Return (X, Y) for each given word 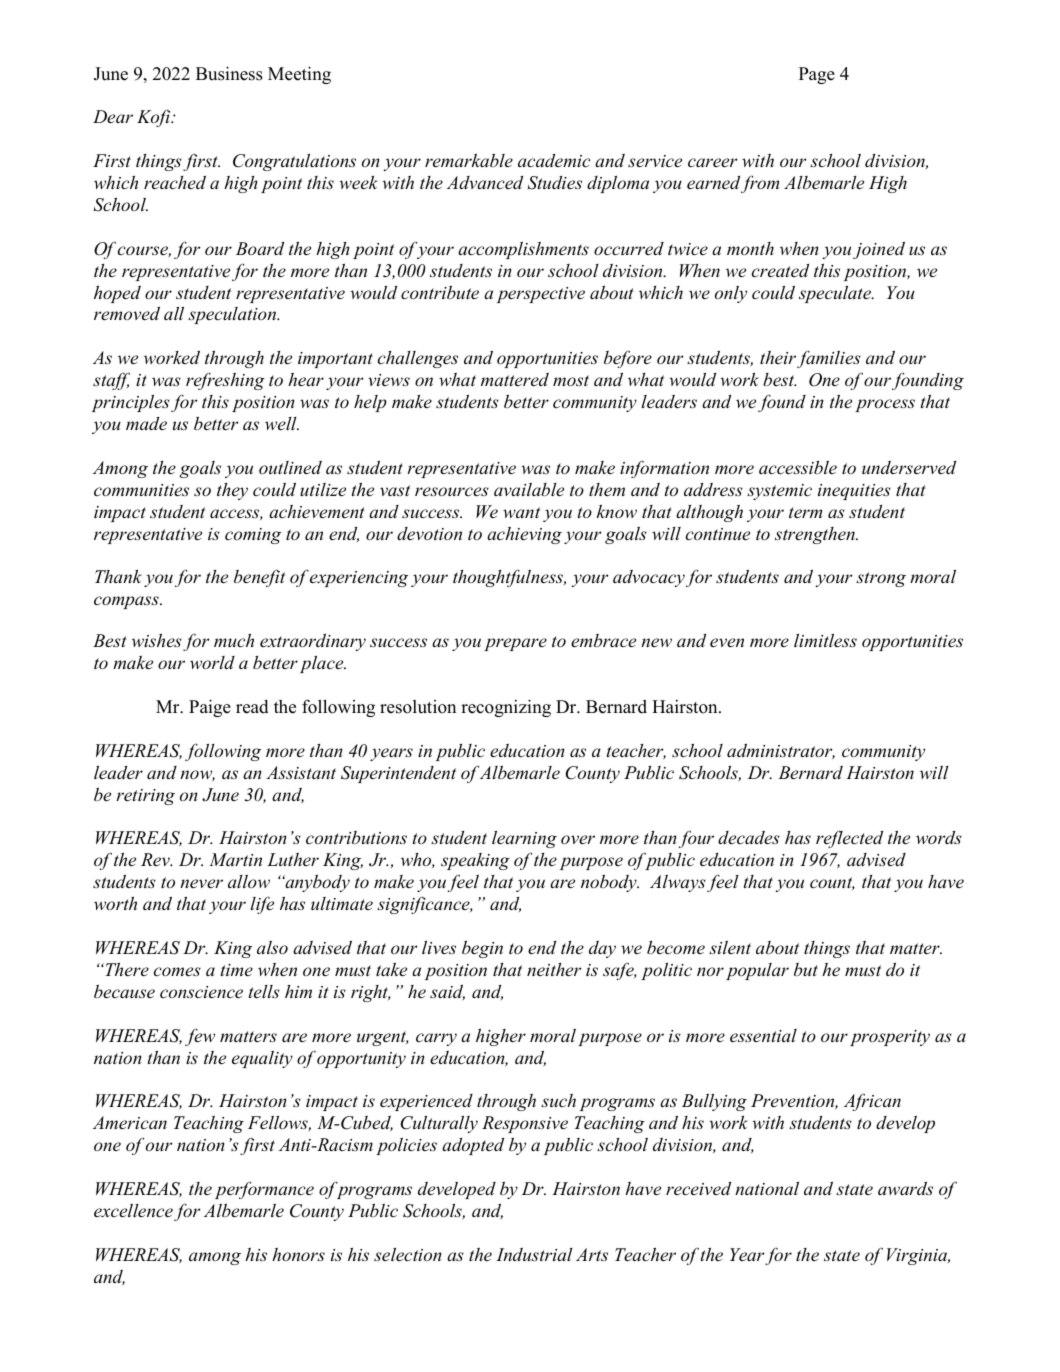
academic (554, 160)
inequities (854, 492)
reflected (849, 839)
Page (817, 75)
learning (524, 839)
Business (229, 73)
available (529, 489)
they (232, 491)
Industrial (534, 1254)
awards (905, 1188)
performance (264, 1190)
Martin (235, 859)
